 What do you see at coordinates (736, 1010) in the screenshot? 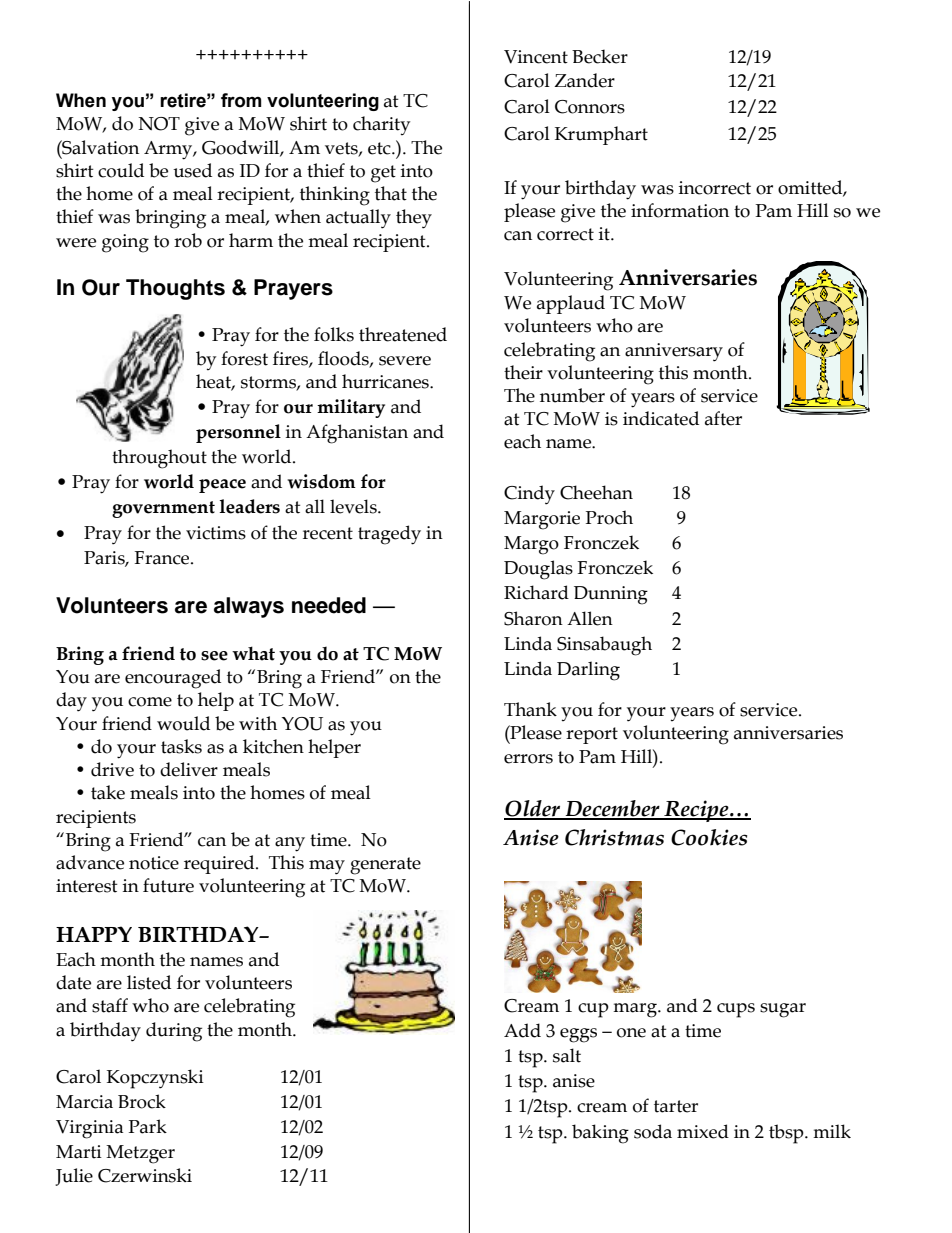
I see `cups` at bounding box center [736, 1010].
